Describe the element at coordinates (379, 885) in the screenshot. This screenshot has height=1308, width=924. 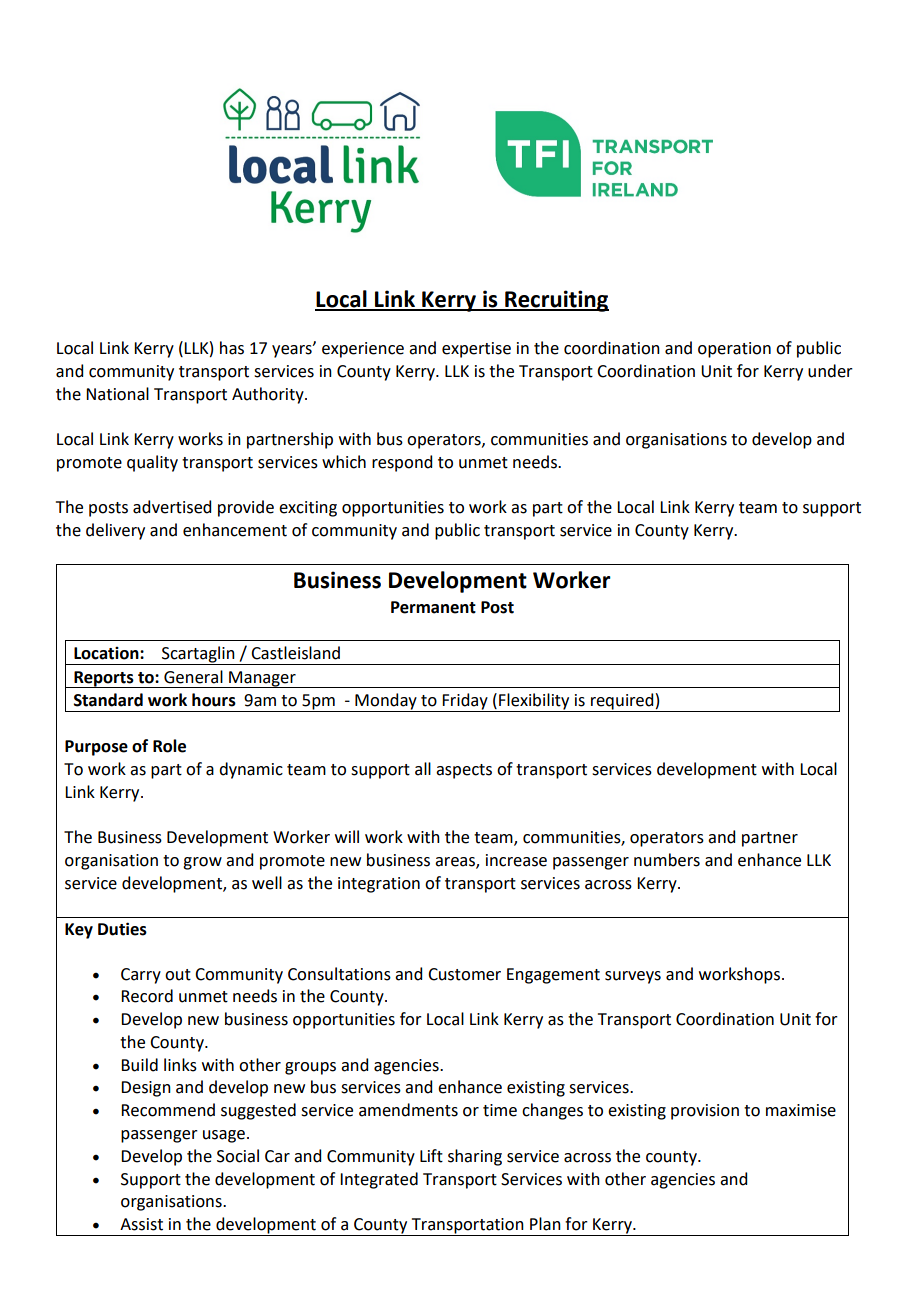
I see `integration` at that location.
